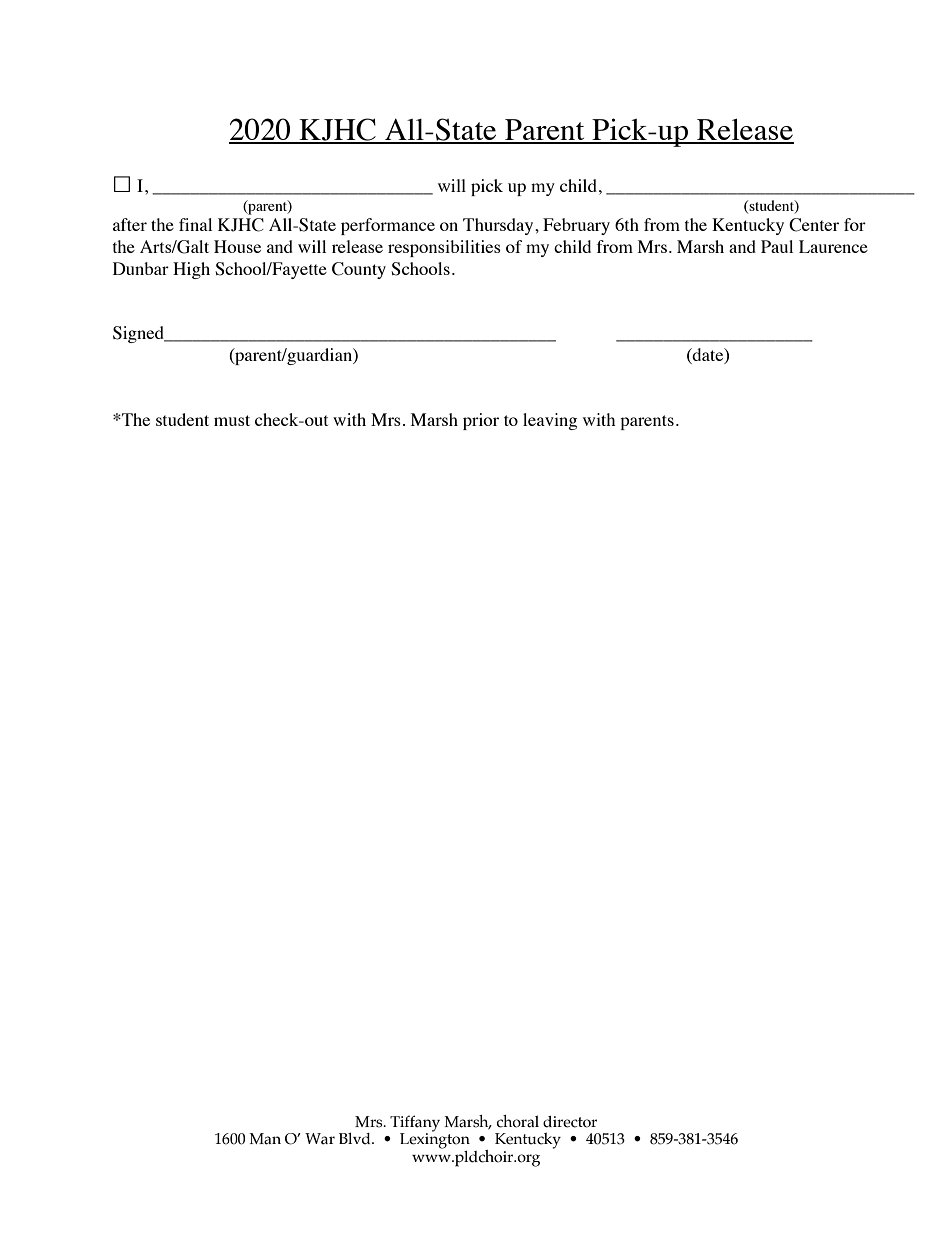  Describe the element at coordinates (518, 1121) in the screenshot. I see `choral` at that location.
